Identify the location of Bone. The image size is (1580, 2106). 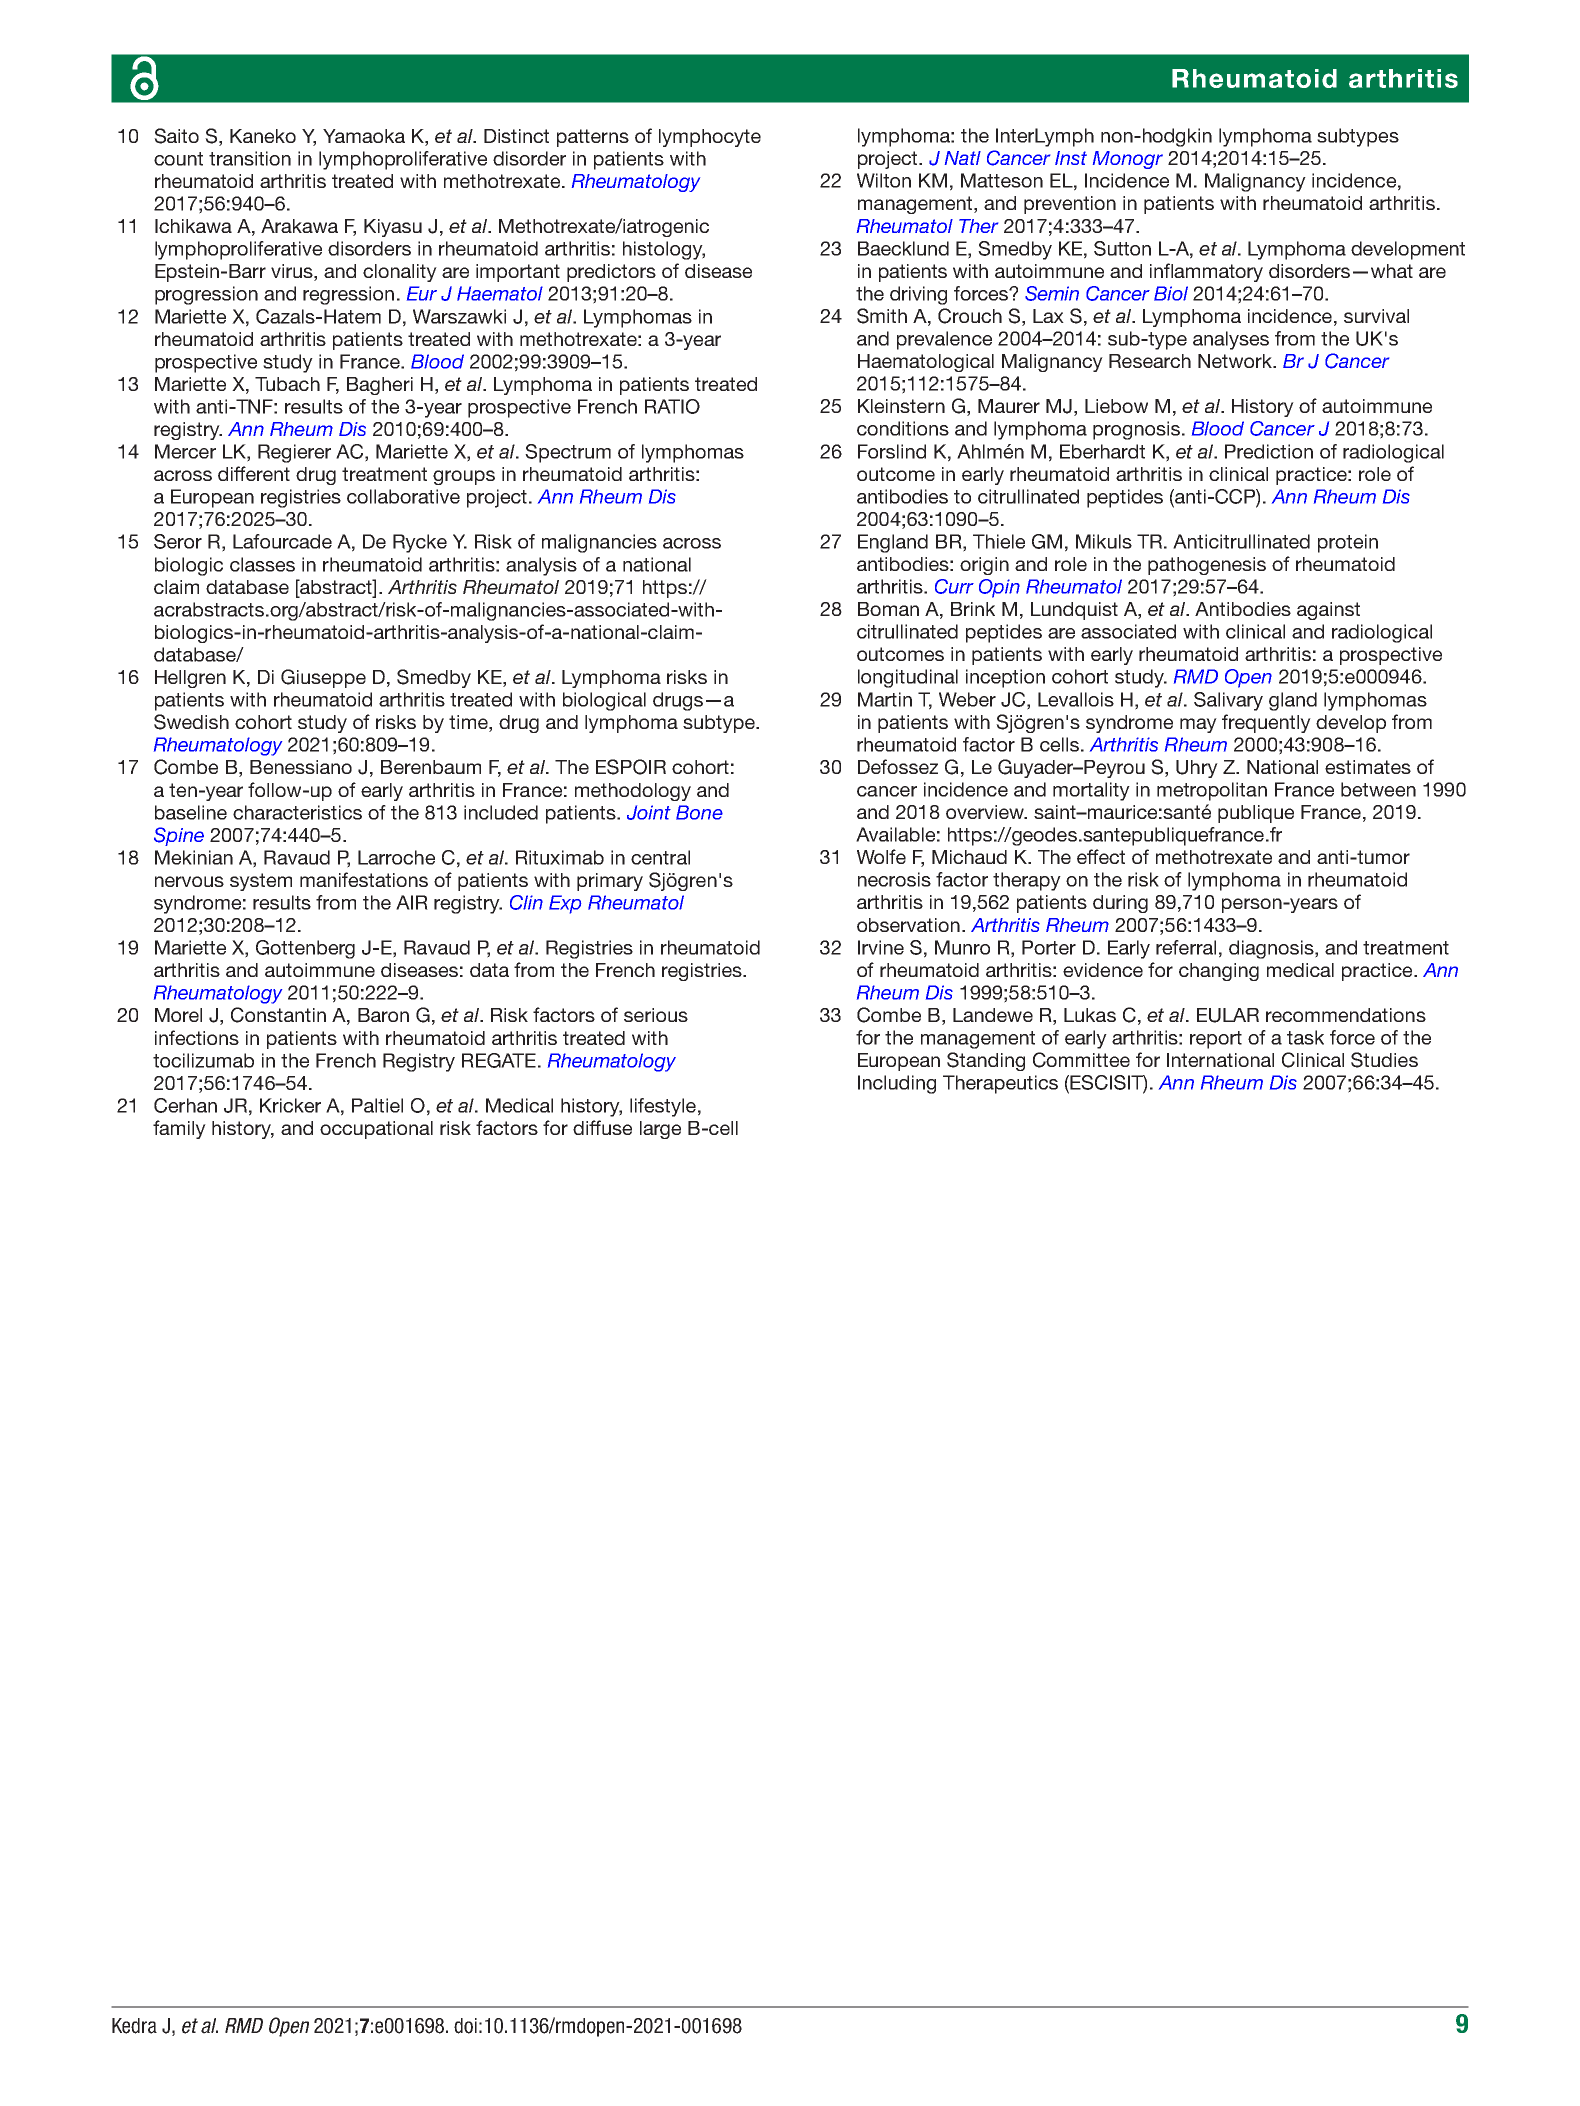
(699, 812).
